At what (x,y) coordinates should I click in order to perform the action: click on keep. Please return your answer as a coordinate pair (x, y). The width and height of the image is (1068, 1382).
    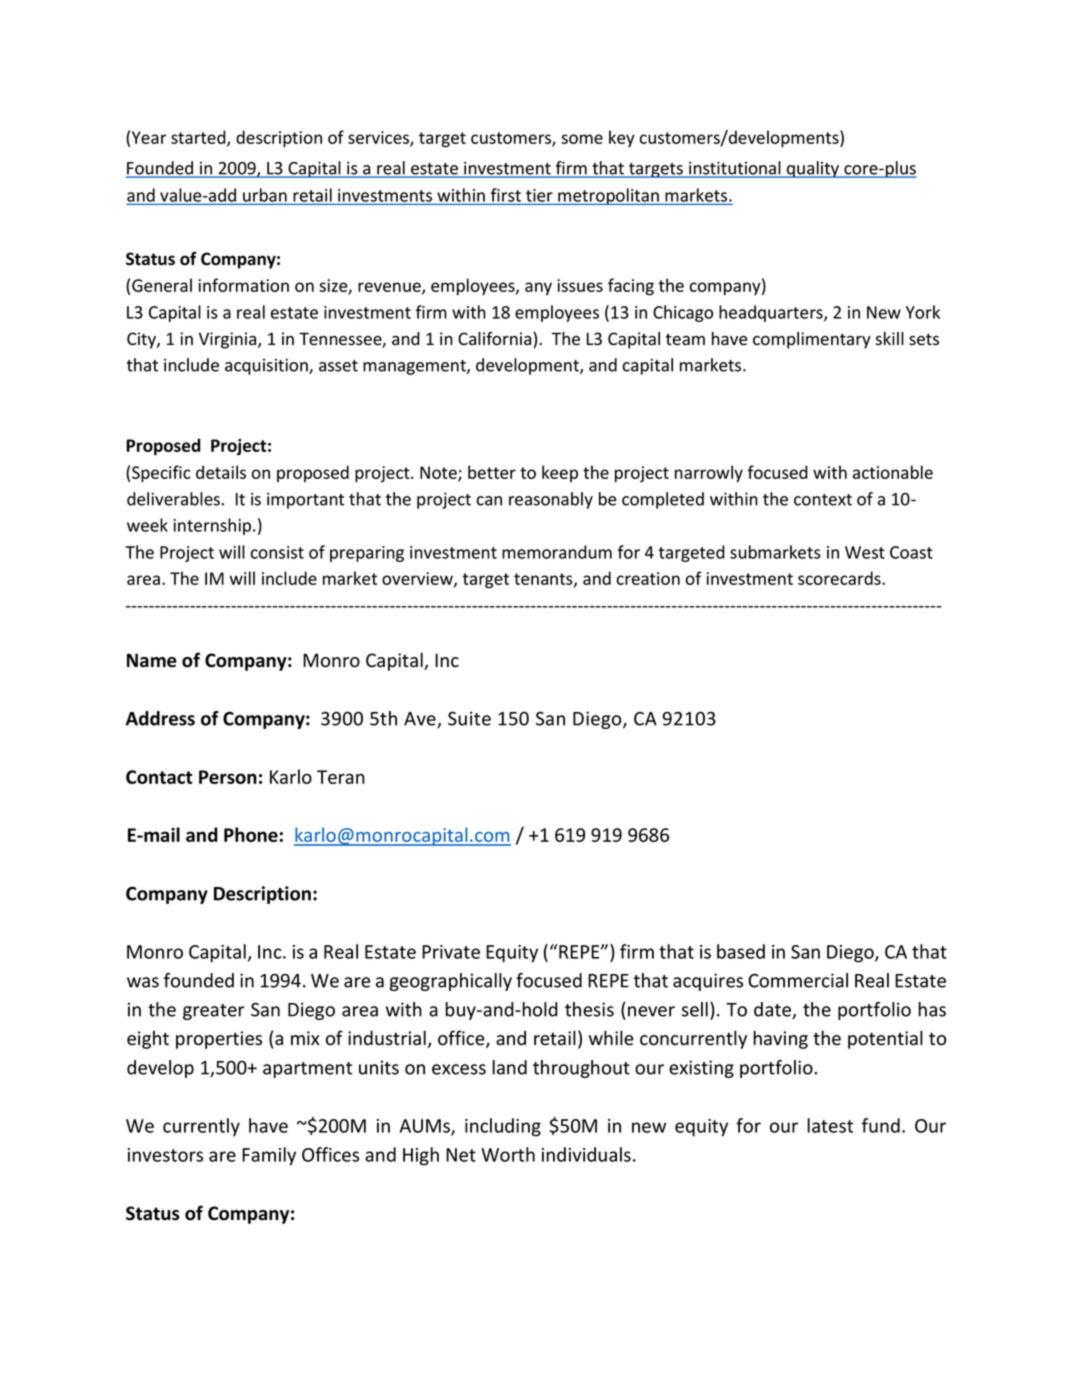
    Looking at the image, I should click on (560, 473).
